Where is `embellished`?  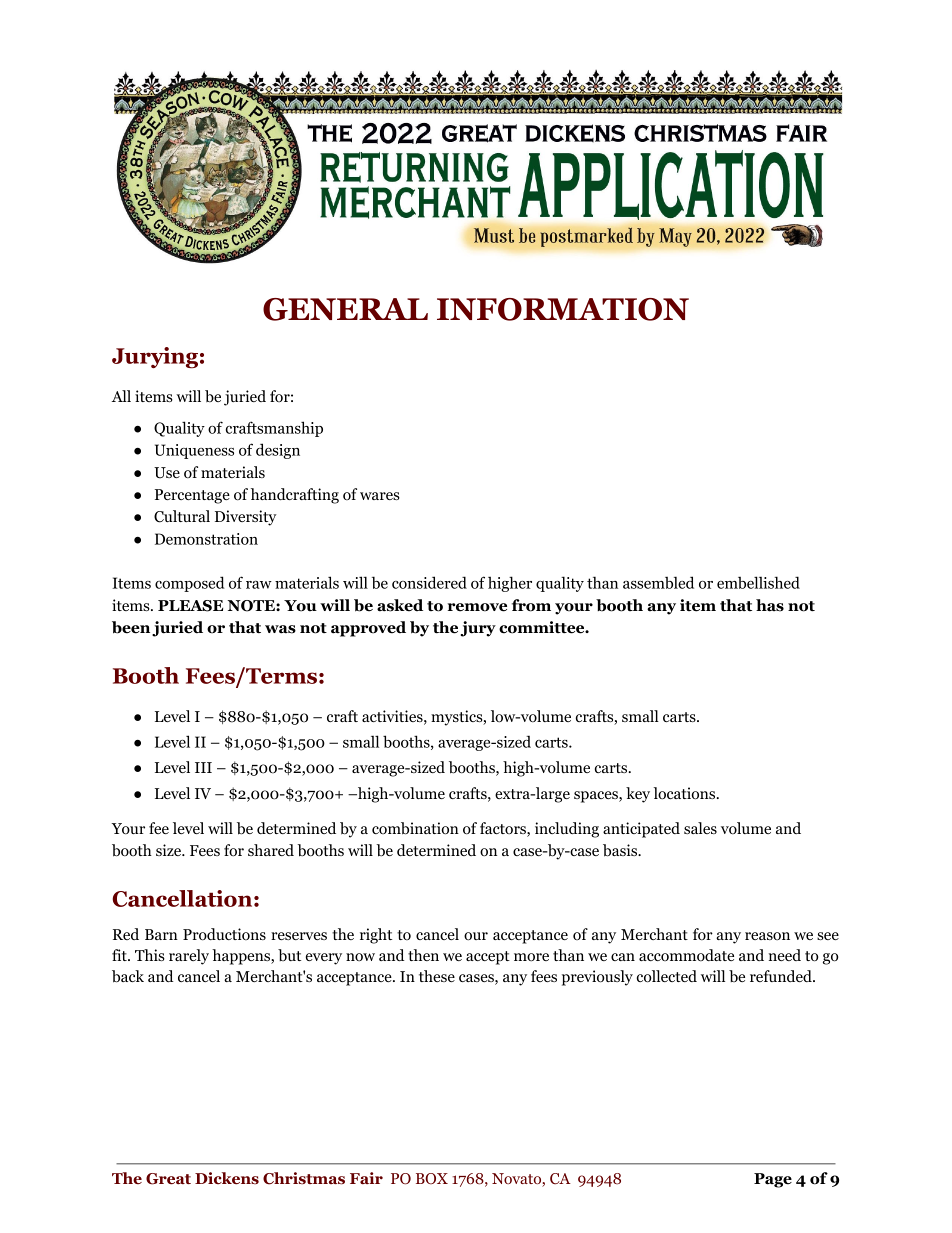 embellished is located at coordinates (758, 582).
